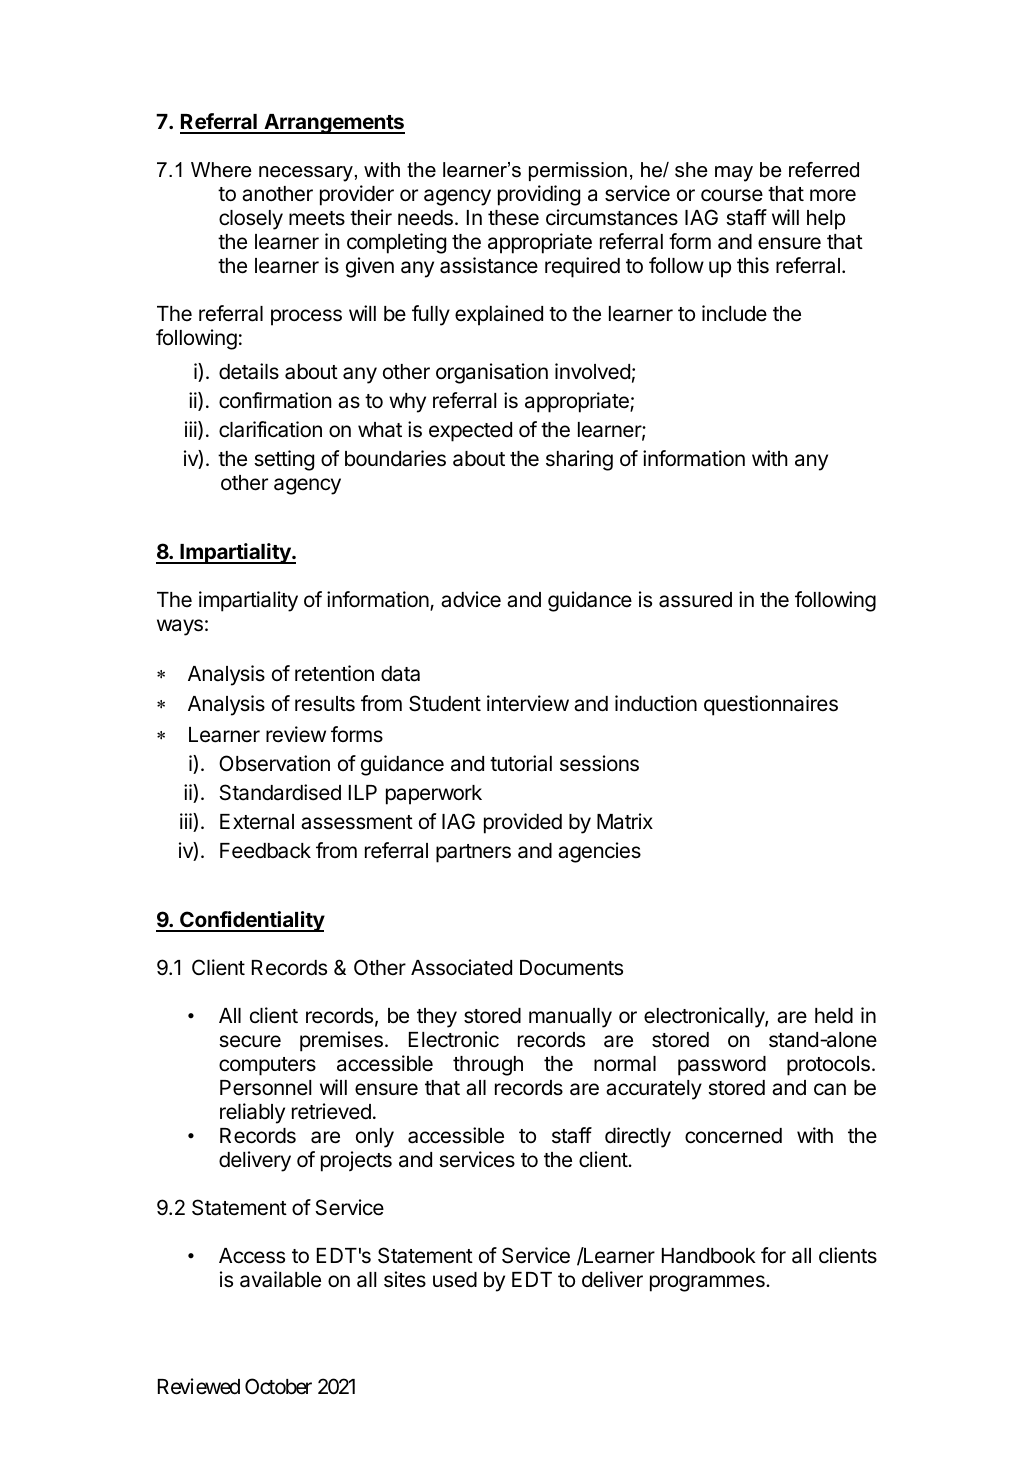  I want to click on Confidentiality, so click(251, 921).
